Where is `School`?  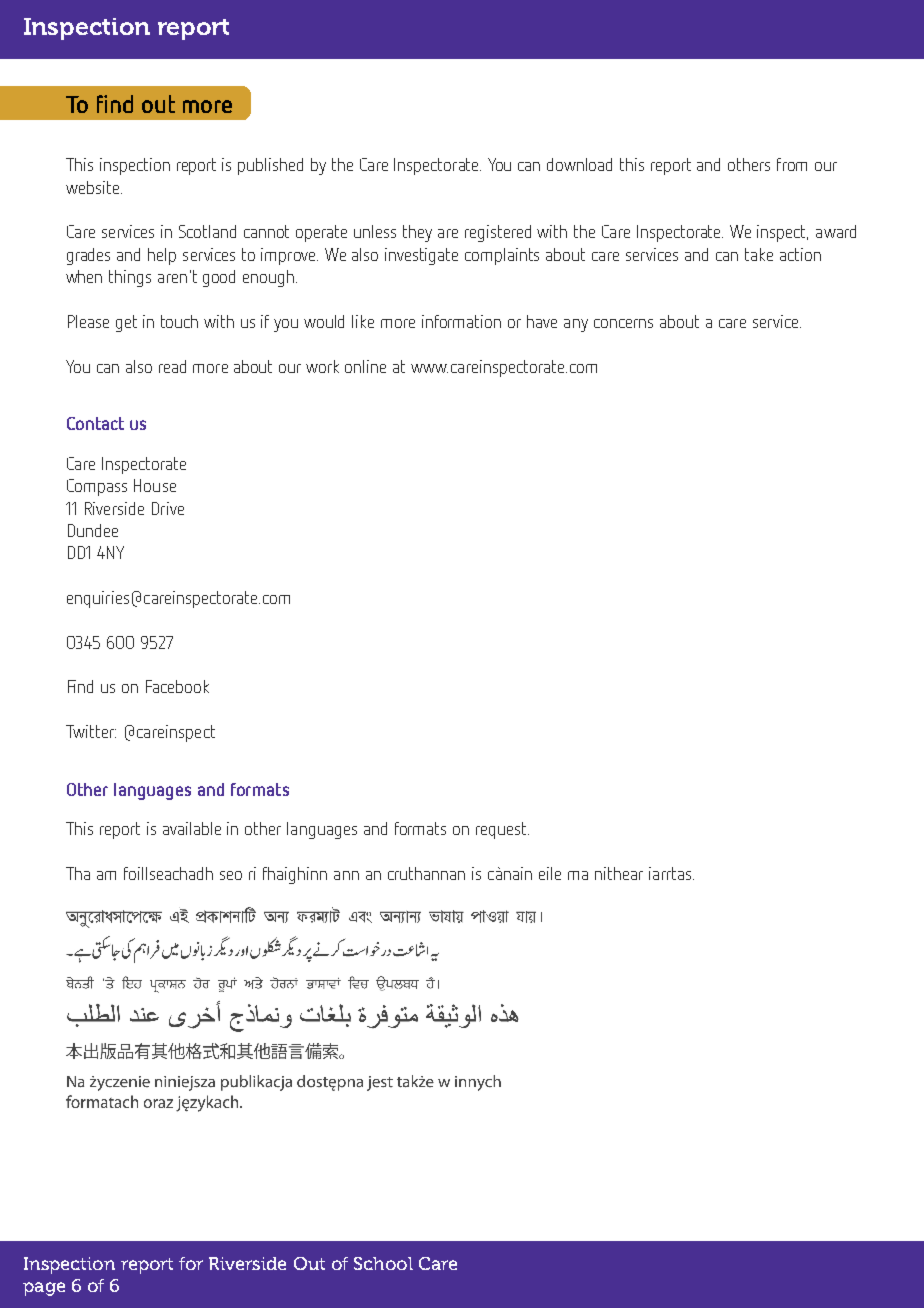 School is located at coordinates (383, 1263).
